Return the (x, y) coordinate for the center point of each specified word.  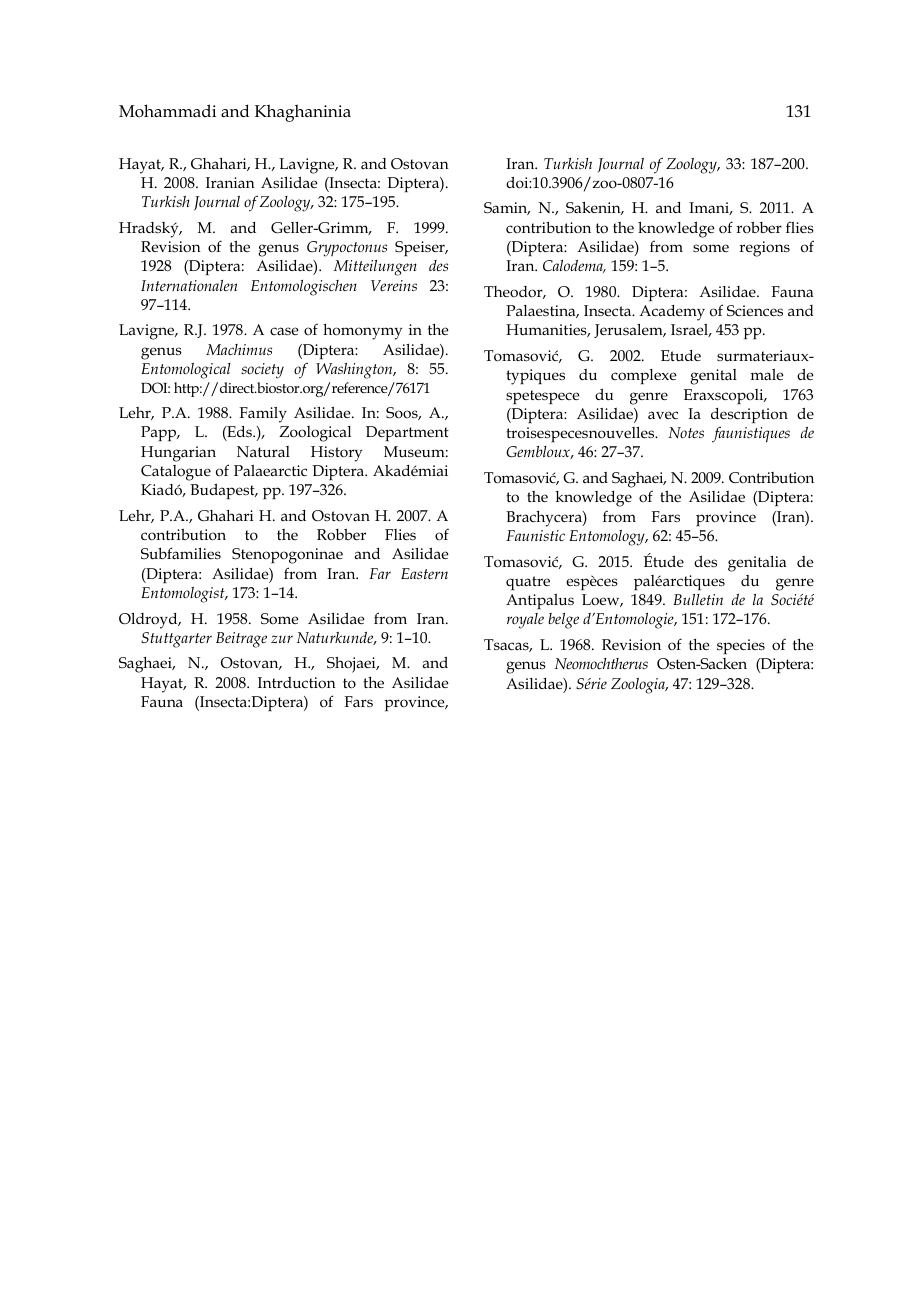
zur (282, 639)
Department (407, 433)
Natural (263, 451)
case (284, 331)
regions (764, 249)
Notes (686, 433)
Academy (672, 313)
